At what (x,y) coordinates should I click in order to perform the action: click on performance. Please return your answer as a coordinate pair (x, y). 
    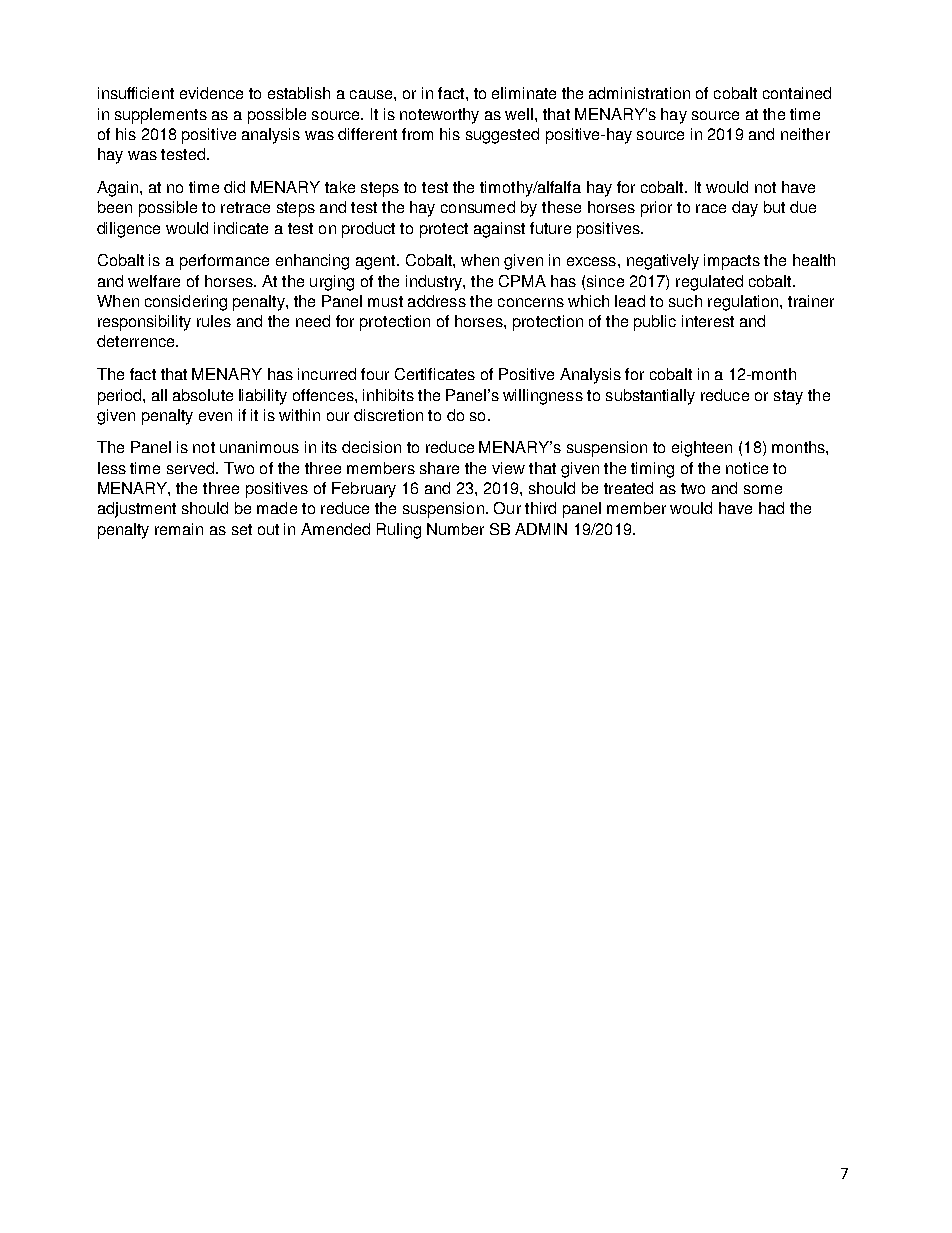
    Looking at the image, I should click on (224, 262).
